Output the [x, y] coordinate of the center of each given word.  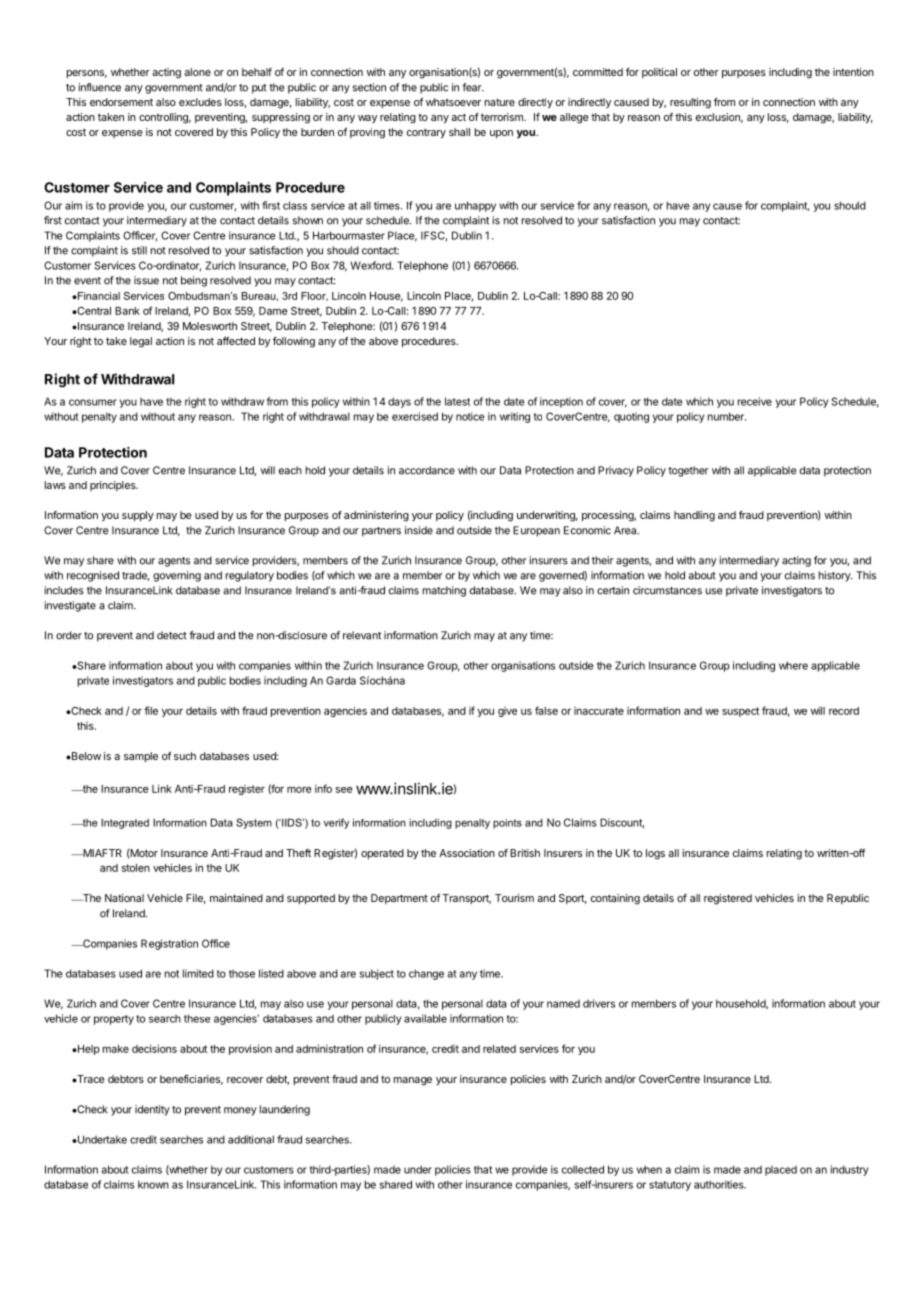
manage [413, 1081]
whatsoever [453, 102]
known [153, 1184]
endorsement [121, 102]
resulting [690, 103]
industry [849, 1170]
